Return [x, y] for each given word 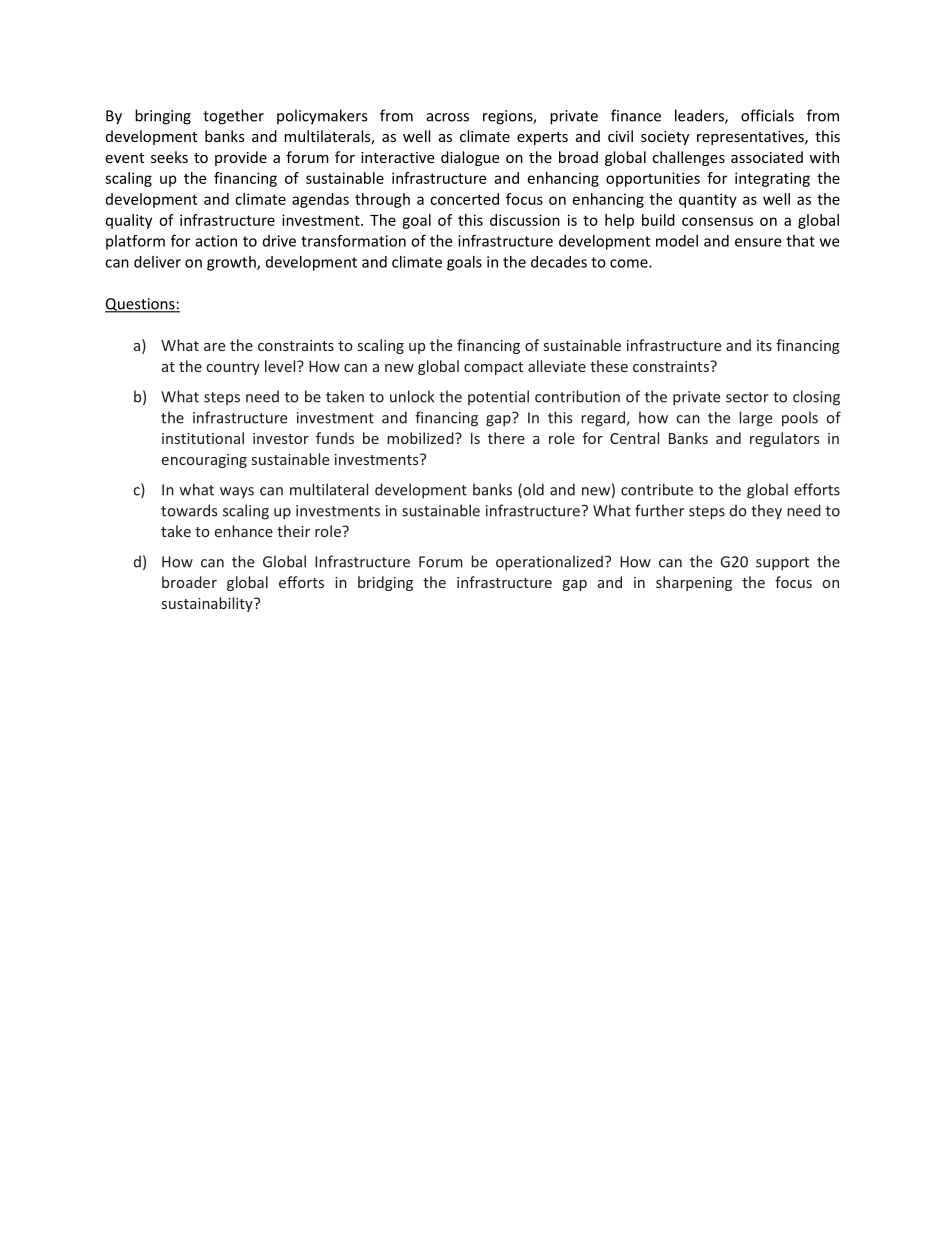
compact [493, 368]
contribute [657, 489]
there [506, 438]
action [216, 241]
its [764, 345]
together [233, 117]
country [233, 368]
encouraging [204, 461]
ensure [758, 242]
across [448, 117]
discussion [525, 220]
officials [767, 115]
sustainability [208, 604]
